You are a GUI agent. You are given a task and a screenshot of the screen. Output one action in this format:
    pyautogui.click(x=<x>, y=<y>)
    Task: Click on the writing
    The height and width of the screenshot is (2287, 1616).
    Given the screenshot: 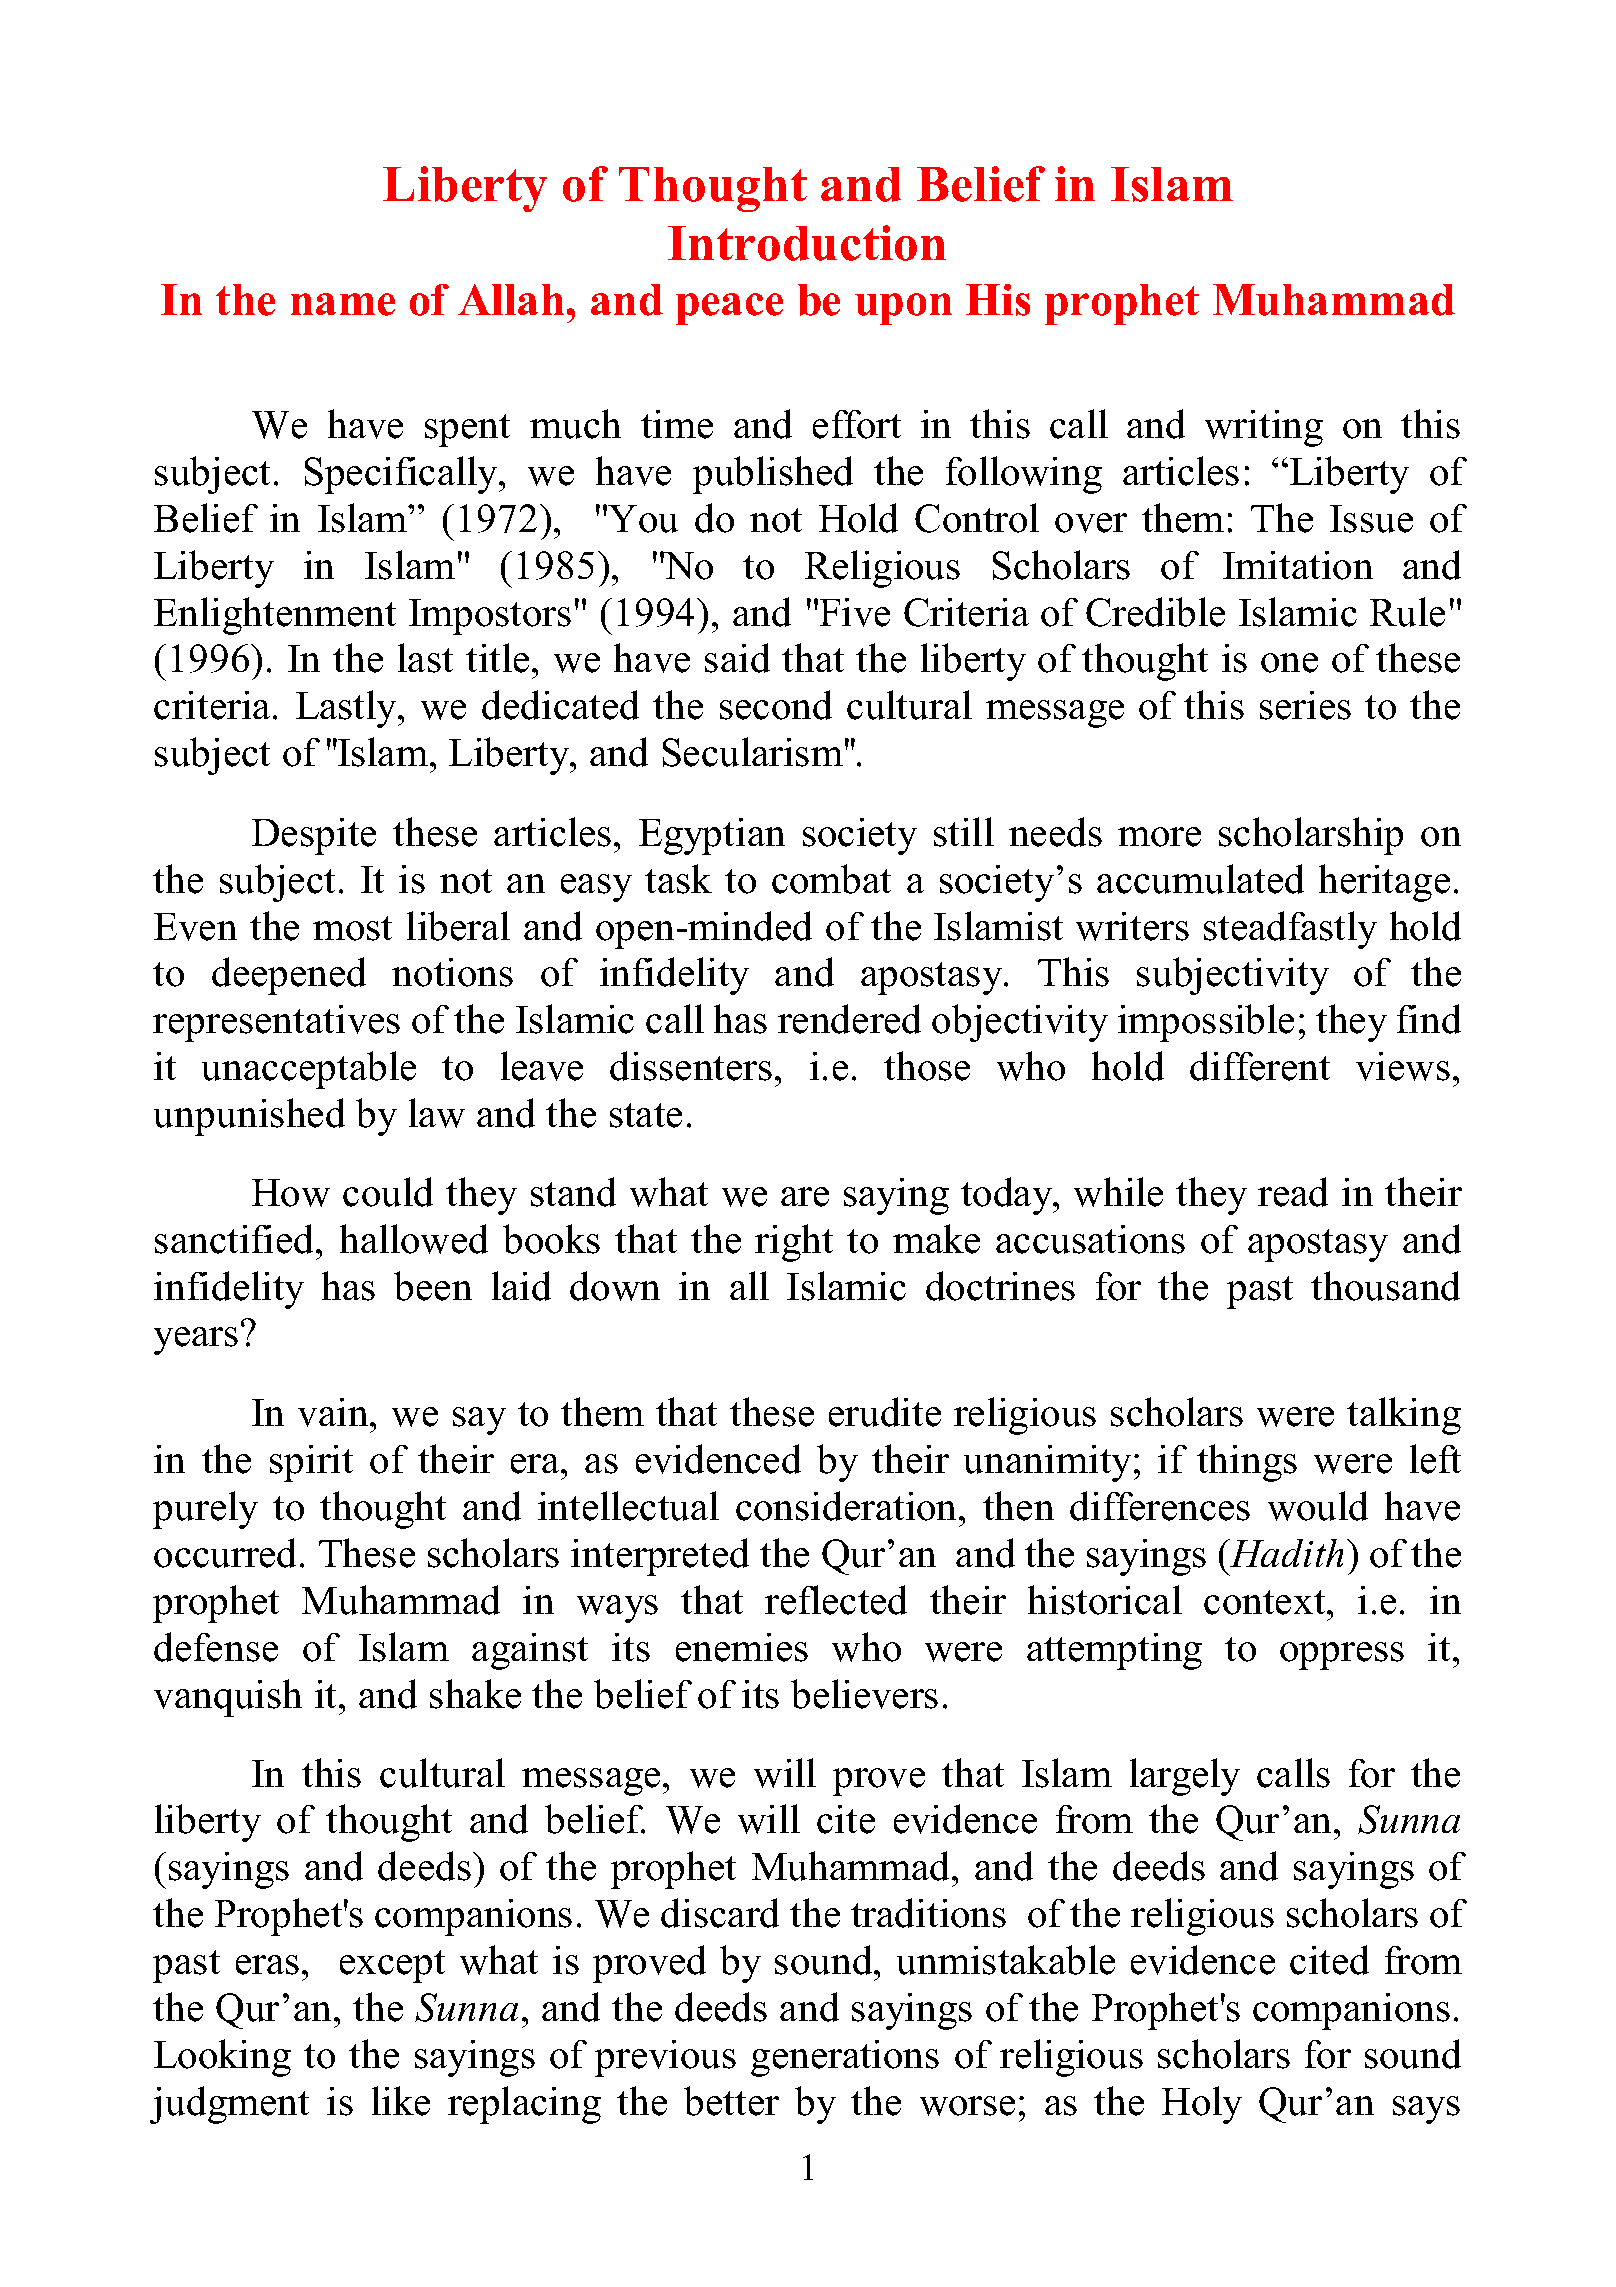 What is the action you would take?
    pyautogui.click(x=1264, y=428)
